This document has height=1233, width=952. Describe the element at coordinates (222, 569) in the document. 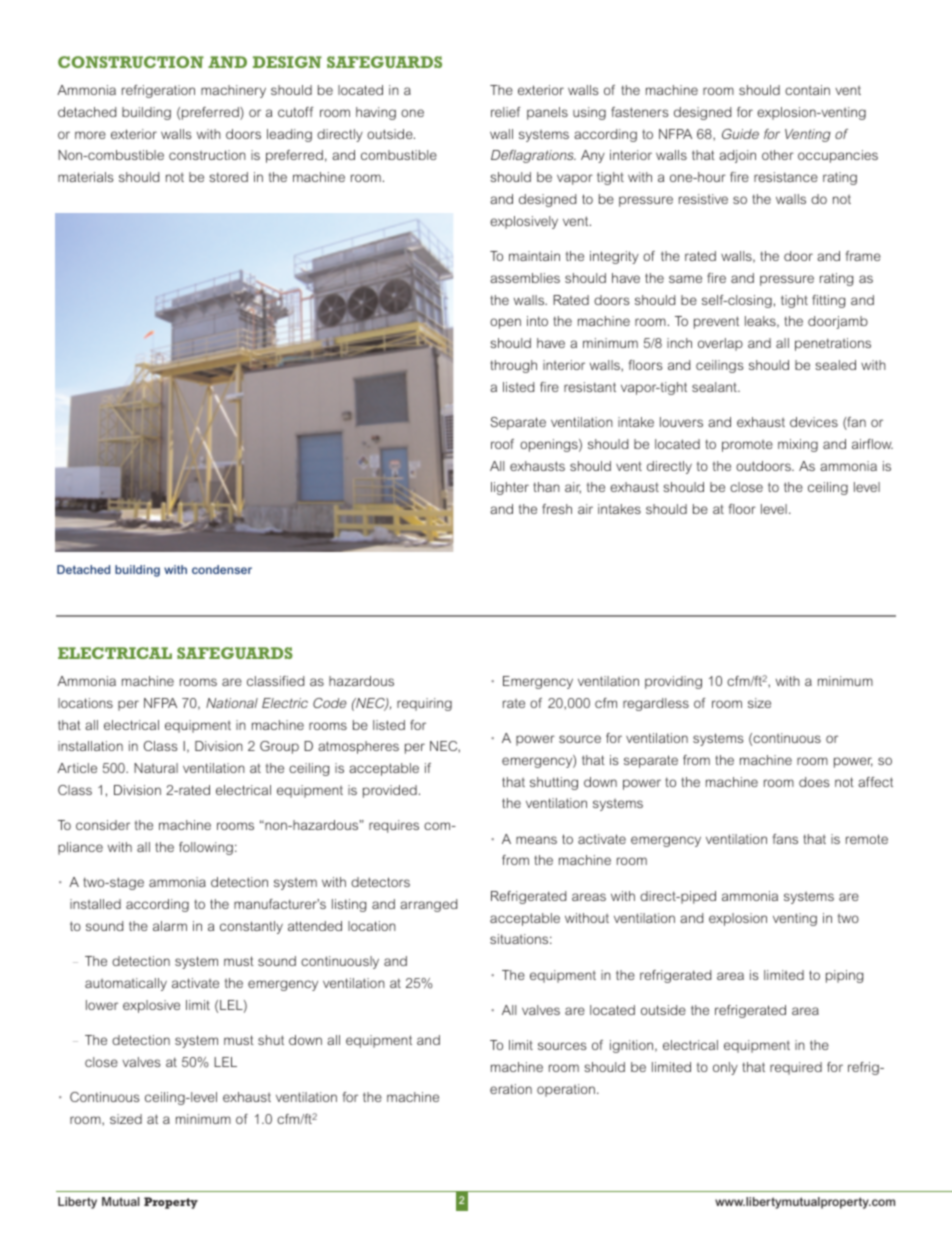

I see `condenser` at that location.
